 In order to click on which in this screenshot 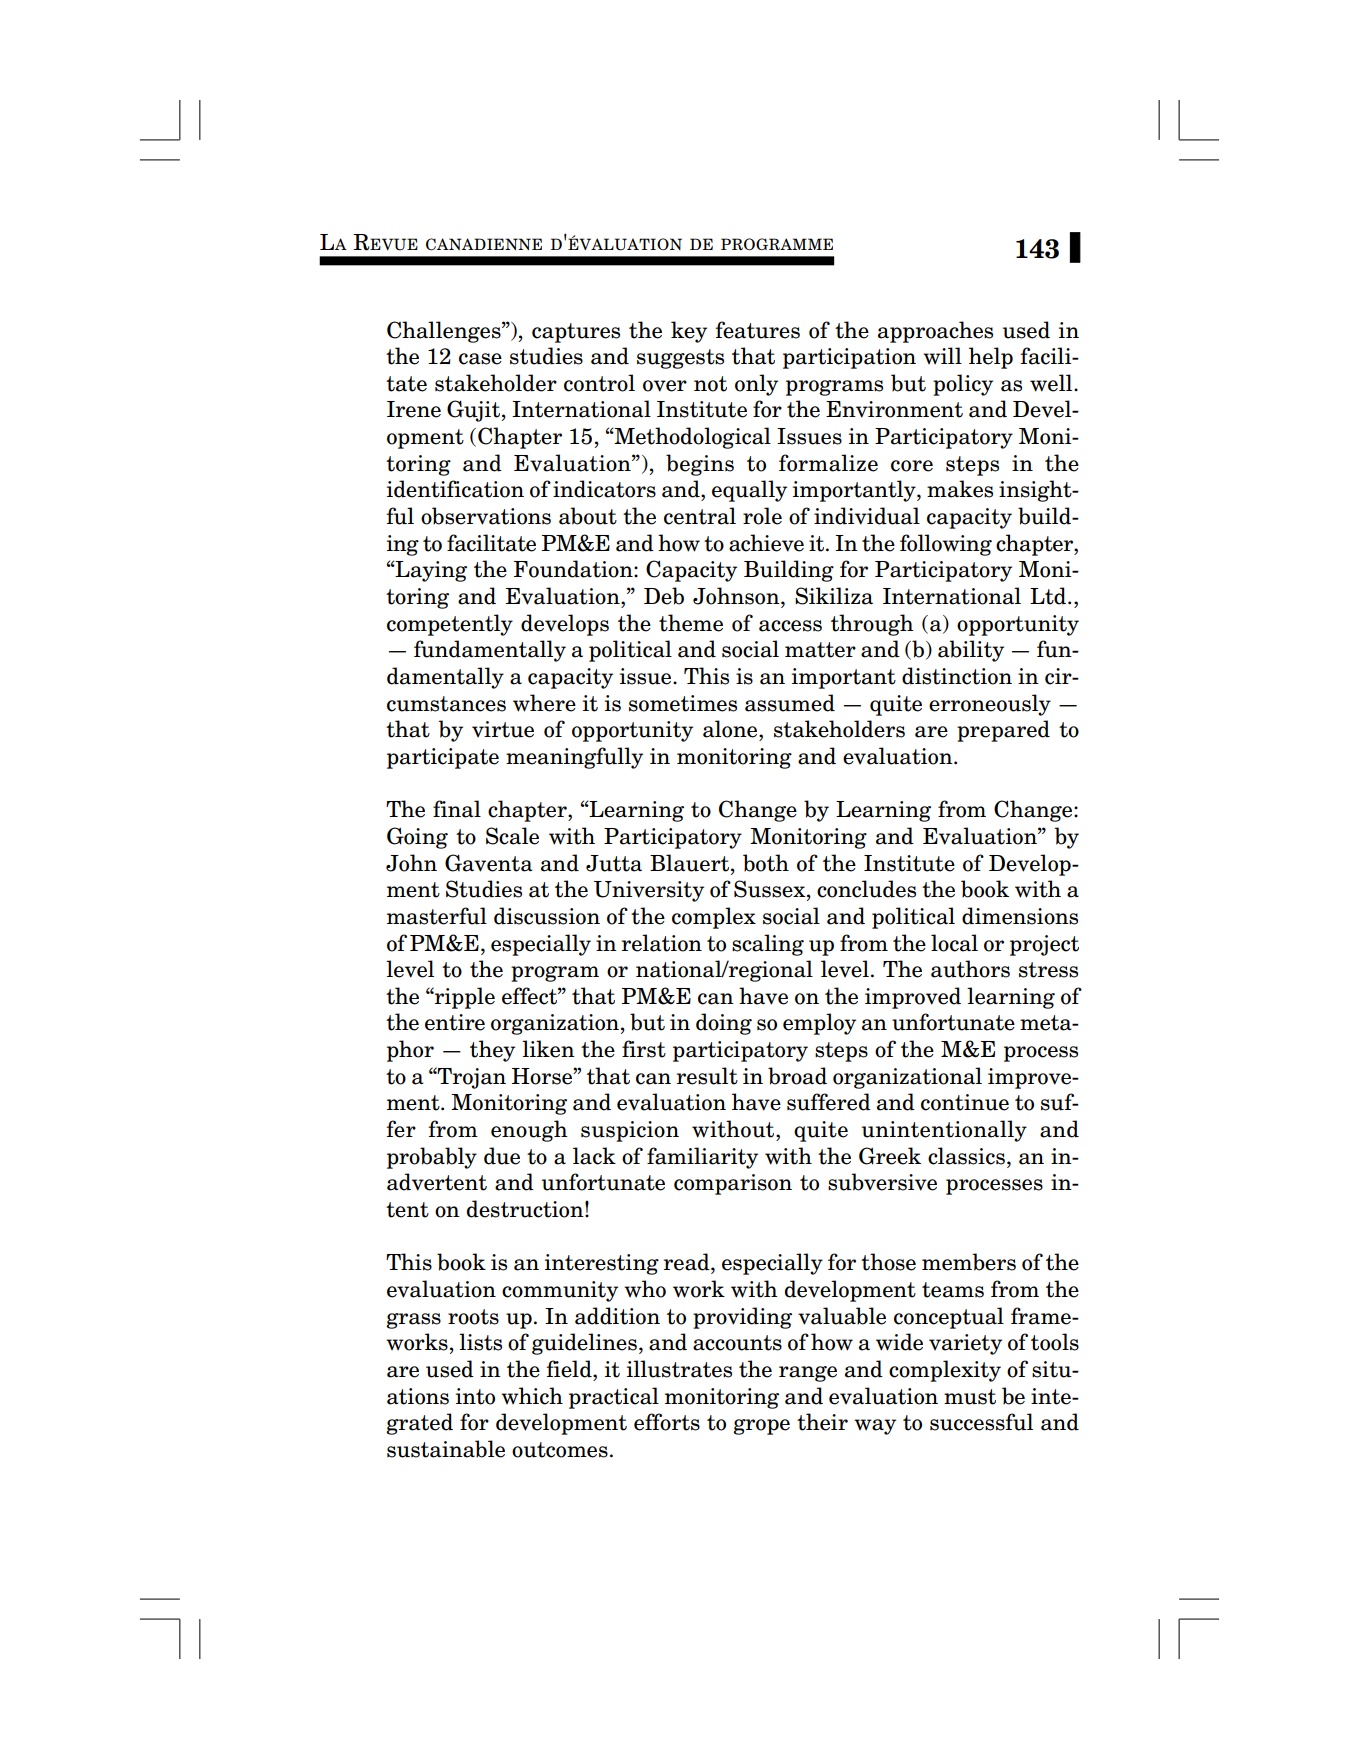, I will do `click(532, 1396)`.
